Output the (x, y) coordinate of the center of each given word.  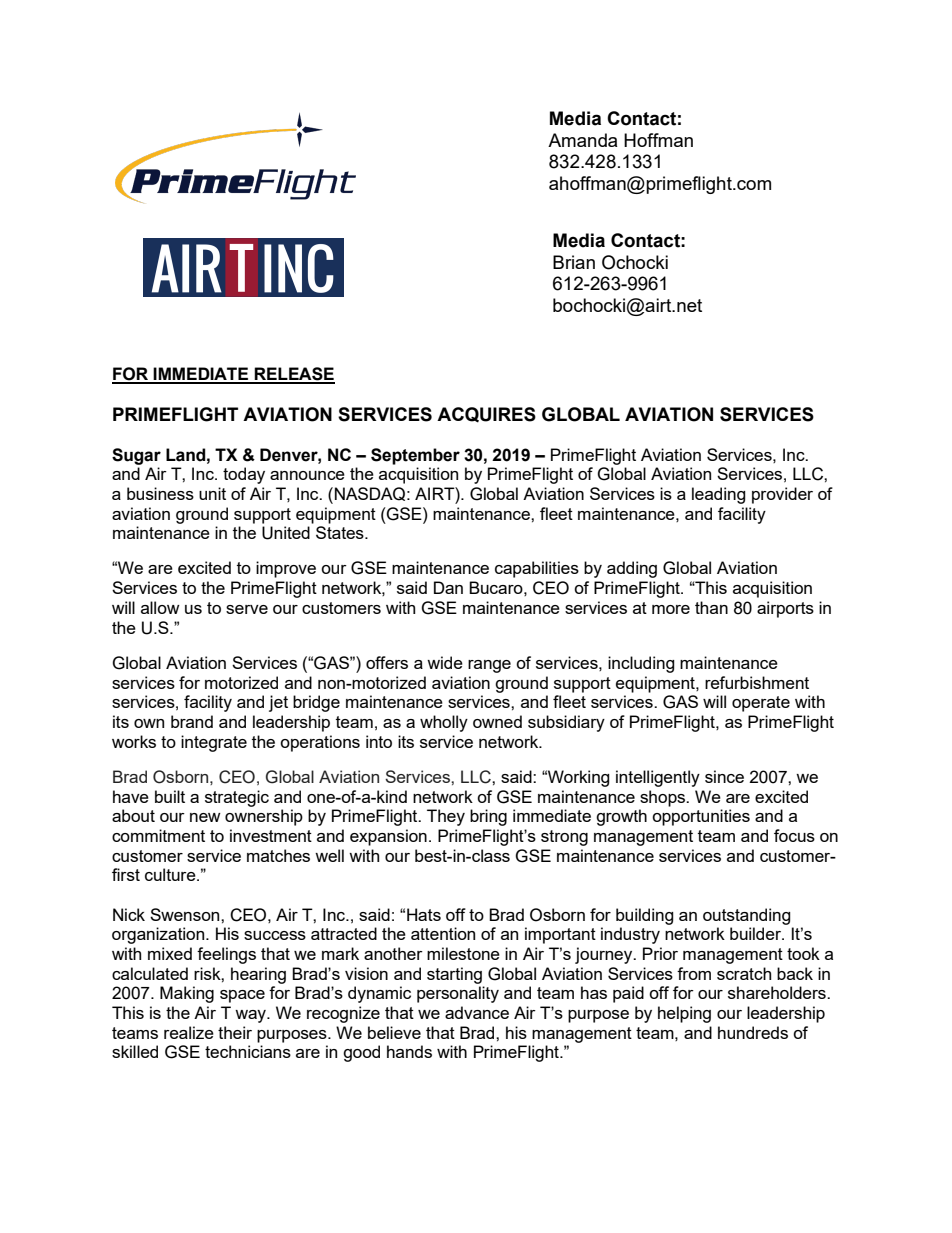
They (446, 817)
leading (719, 495)
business (160, 493)
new (205, 817)
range (489, 666)
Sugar (136, 456)
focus (794, 835)
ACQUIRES (486, 415)
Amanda (582, 140)
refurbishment (757, 682)
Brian (574, 262)
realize (189, 1032)
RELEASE (294, 375)
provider (782, 495)
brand (192, 721)
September (415, 456)
